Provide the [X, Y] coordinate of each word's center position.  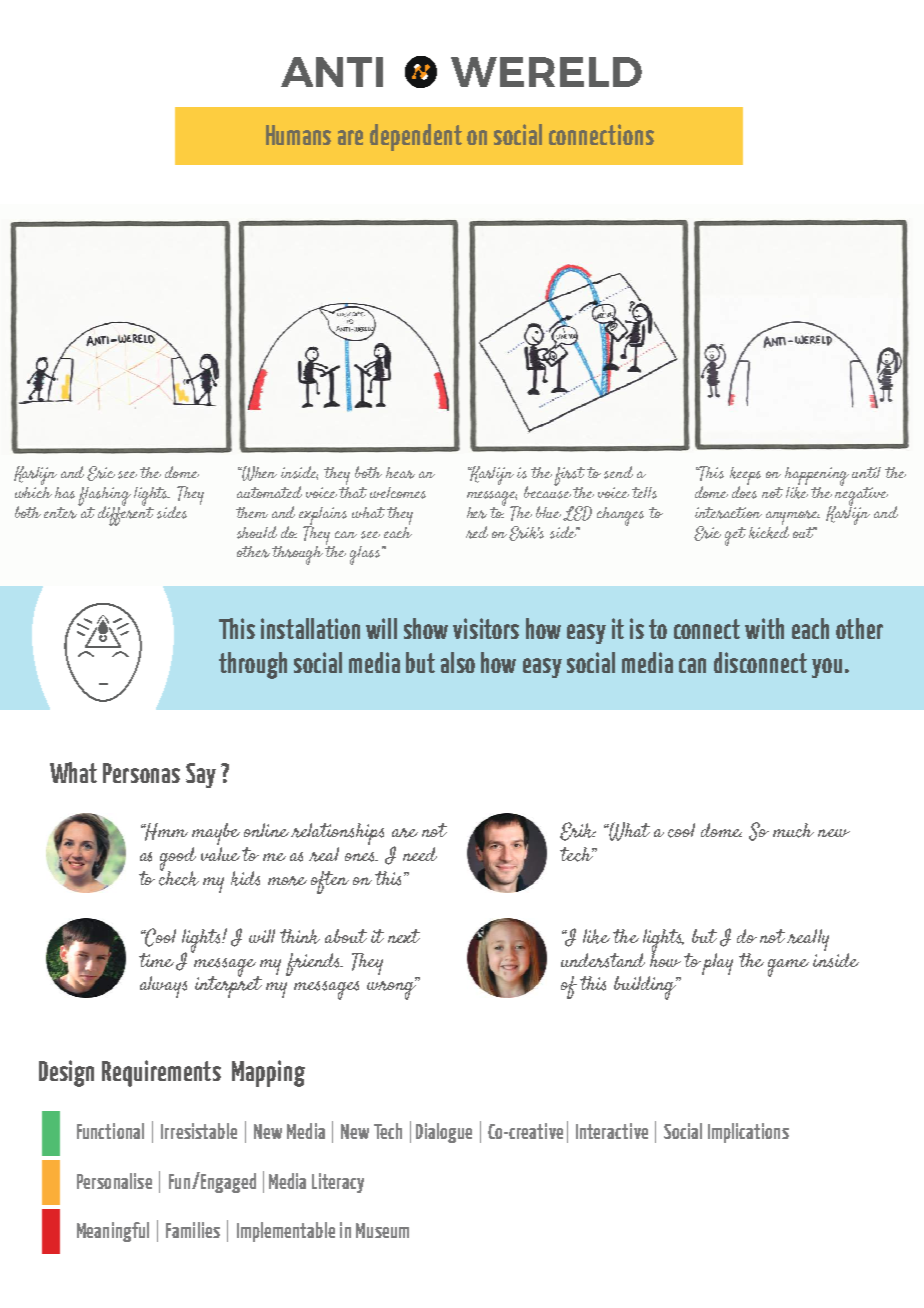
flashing [104, 498]
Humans [298, 135]
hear [400, 473]
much [793, 830]
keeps [745, 477]
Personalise [114, 1181]
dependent [416, 137]
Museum [382, 1230]
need [420, 854]
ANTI [332, 72]
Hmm [165, 832]
